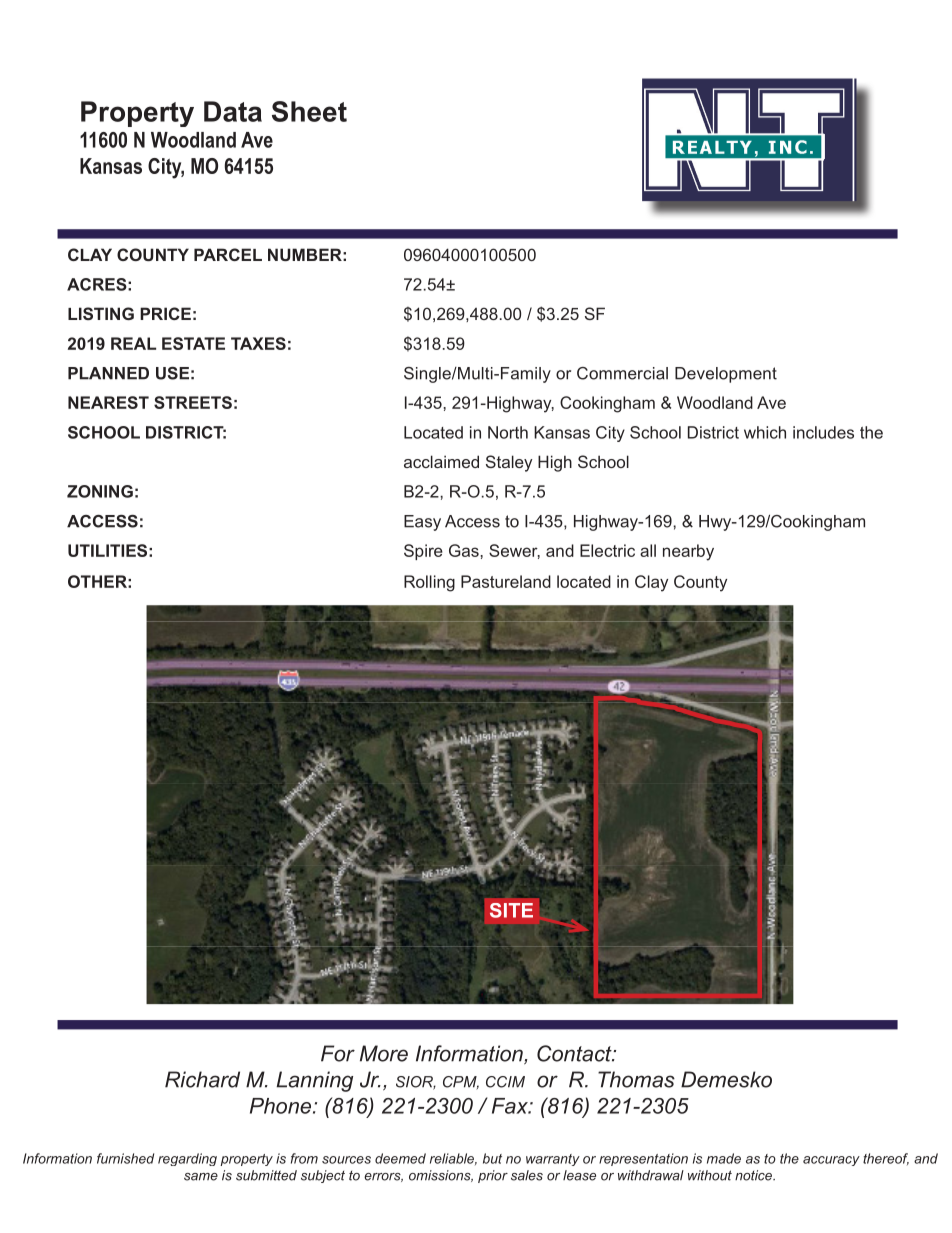 This page has height=1233, width=952. I want to click on but, so click(492, 1158).
